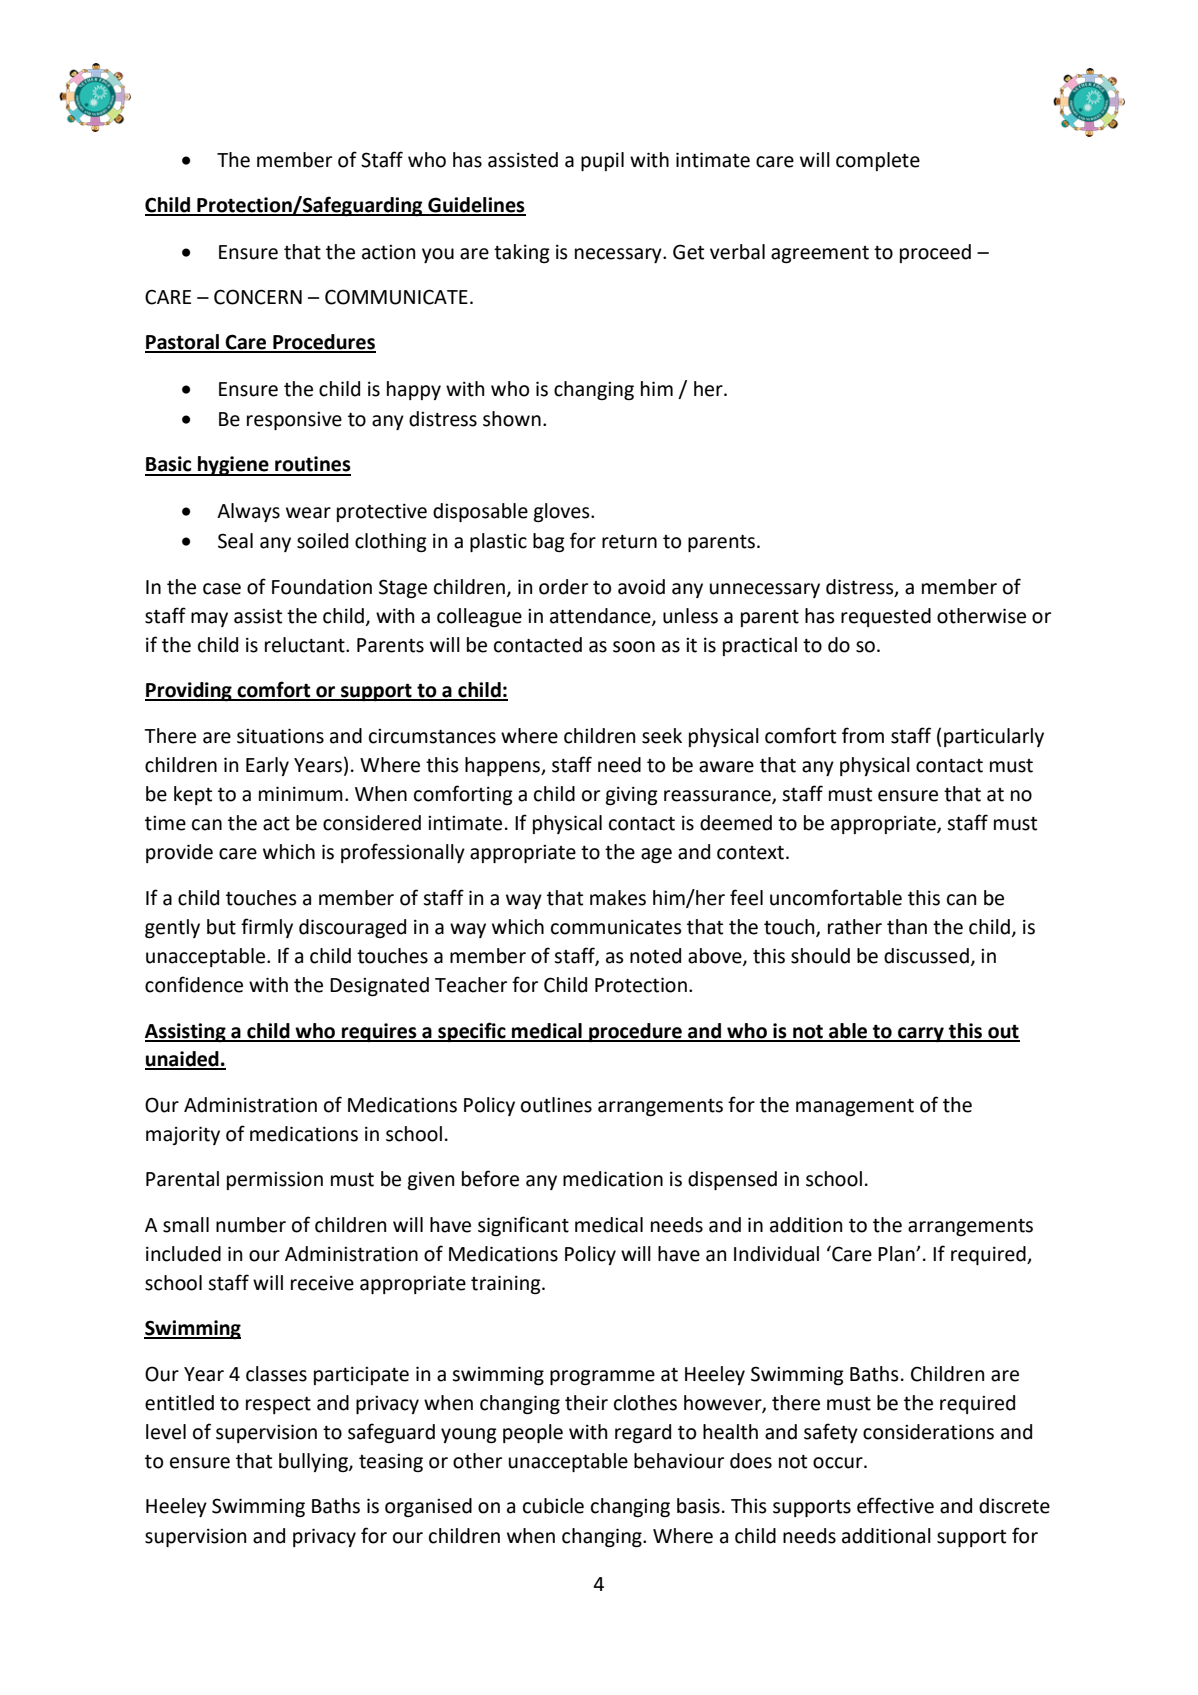  What do you see at coordinates (233, 466) in the document?
I see `hygiene` at bounding box center [233, 466].
